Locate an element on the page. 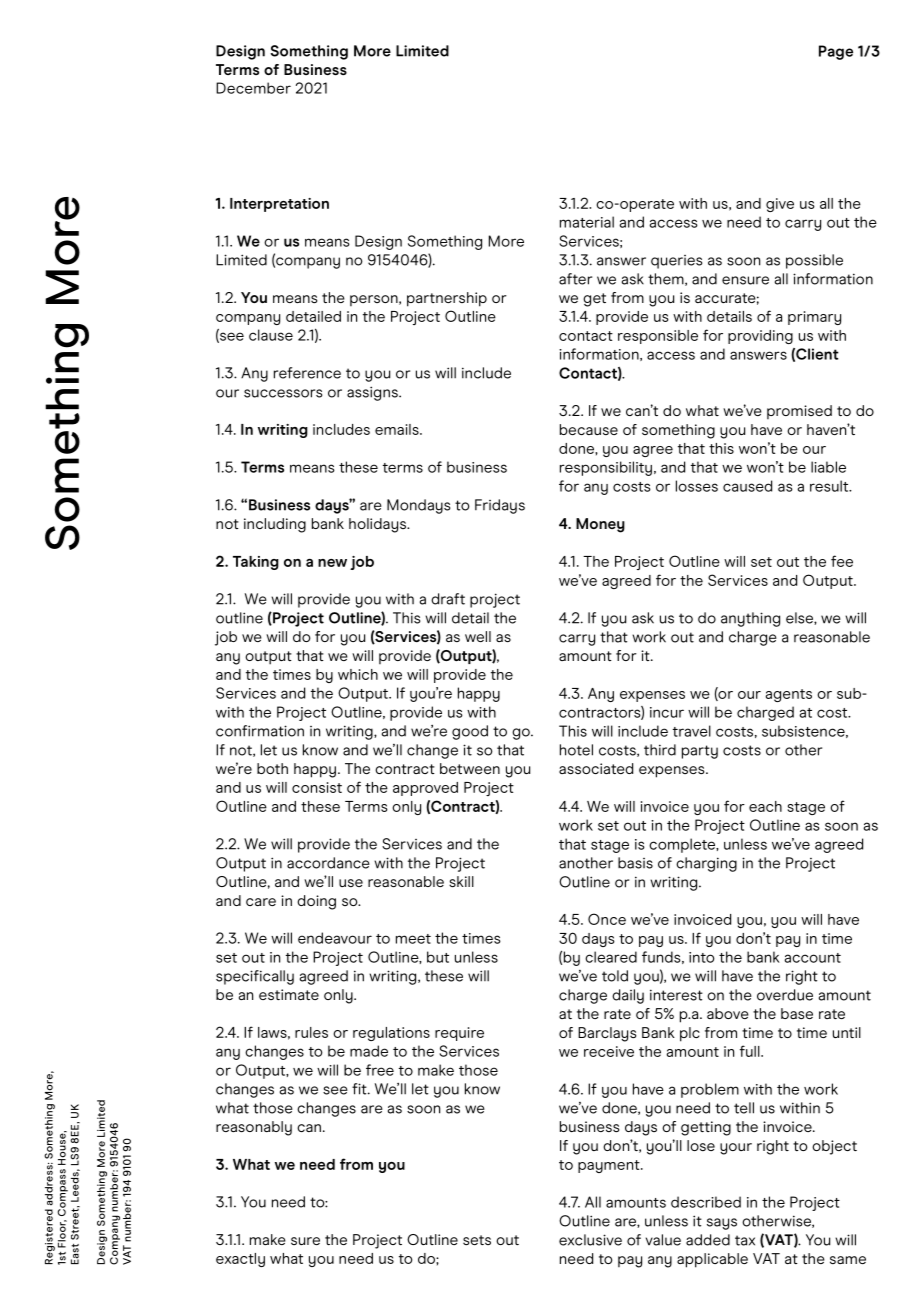 Image resolution: width=924 pixels, height=1308 pixels. which is located at coordinates (358, 674).
